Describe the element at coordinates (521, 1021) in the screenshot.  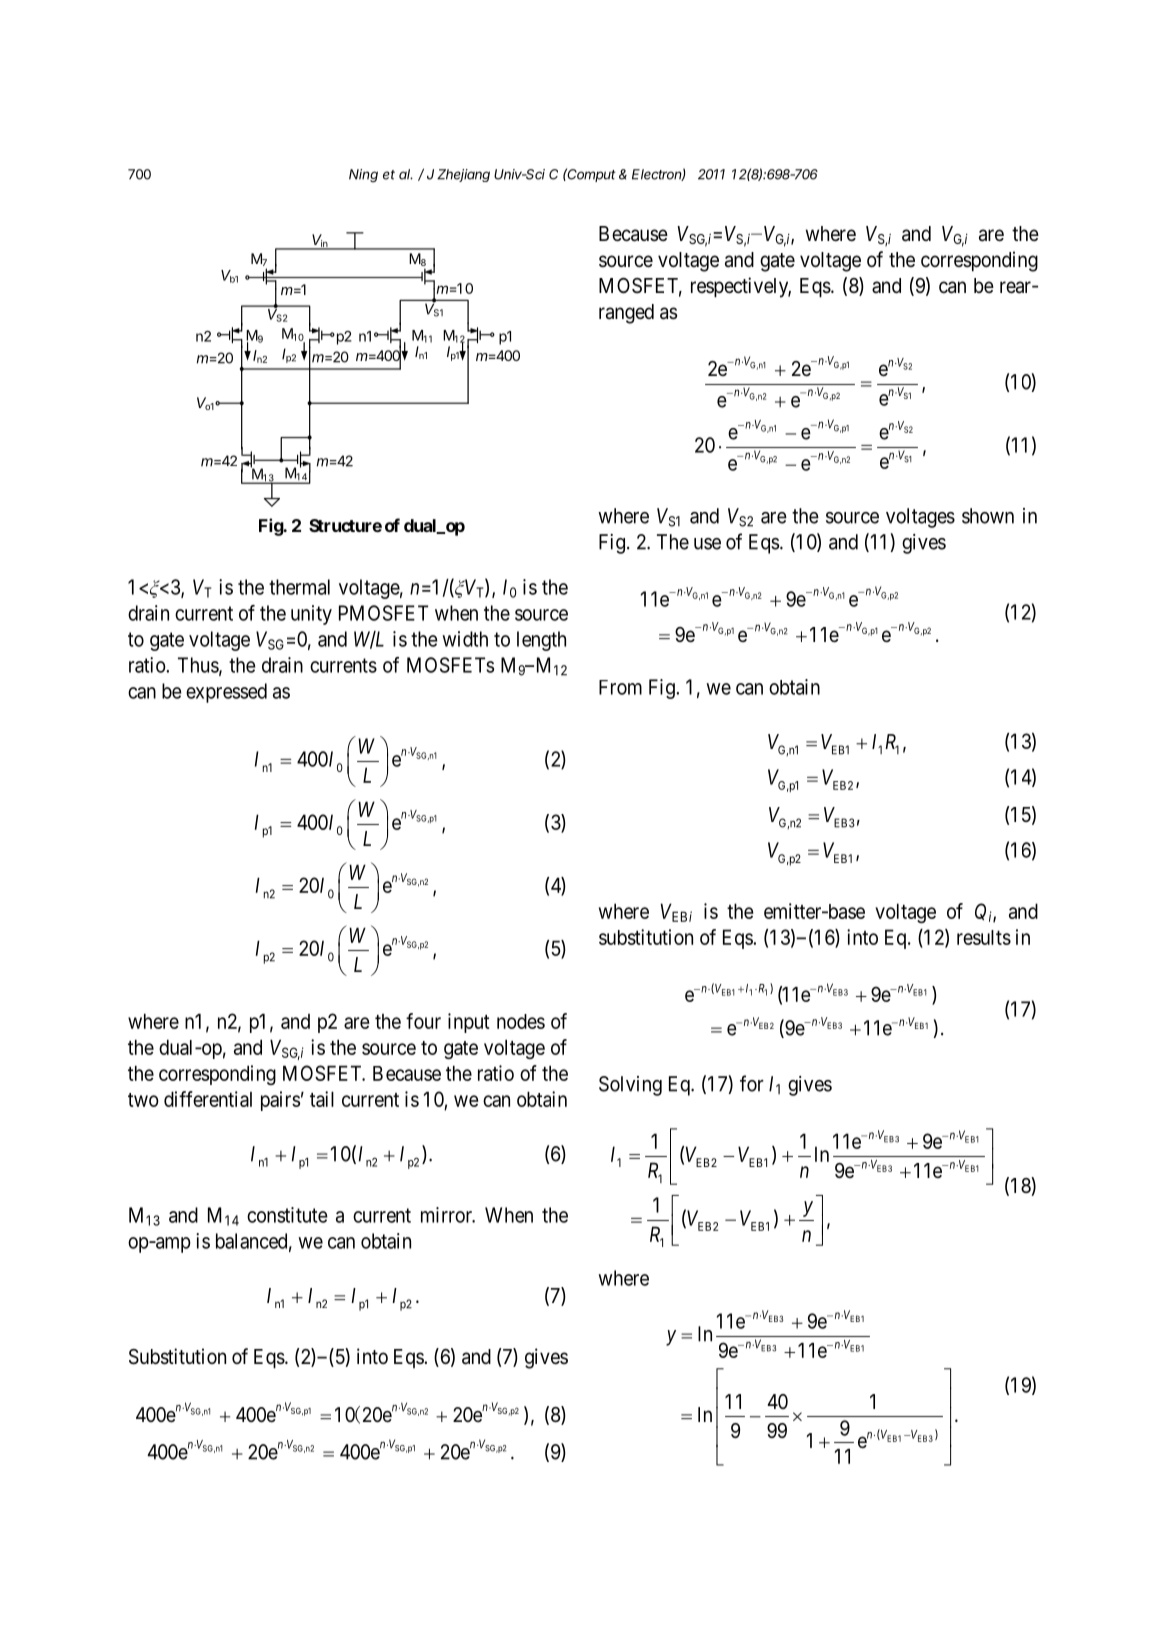
I see `nodes` at that location.
